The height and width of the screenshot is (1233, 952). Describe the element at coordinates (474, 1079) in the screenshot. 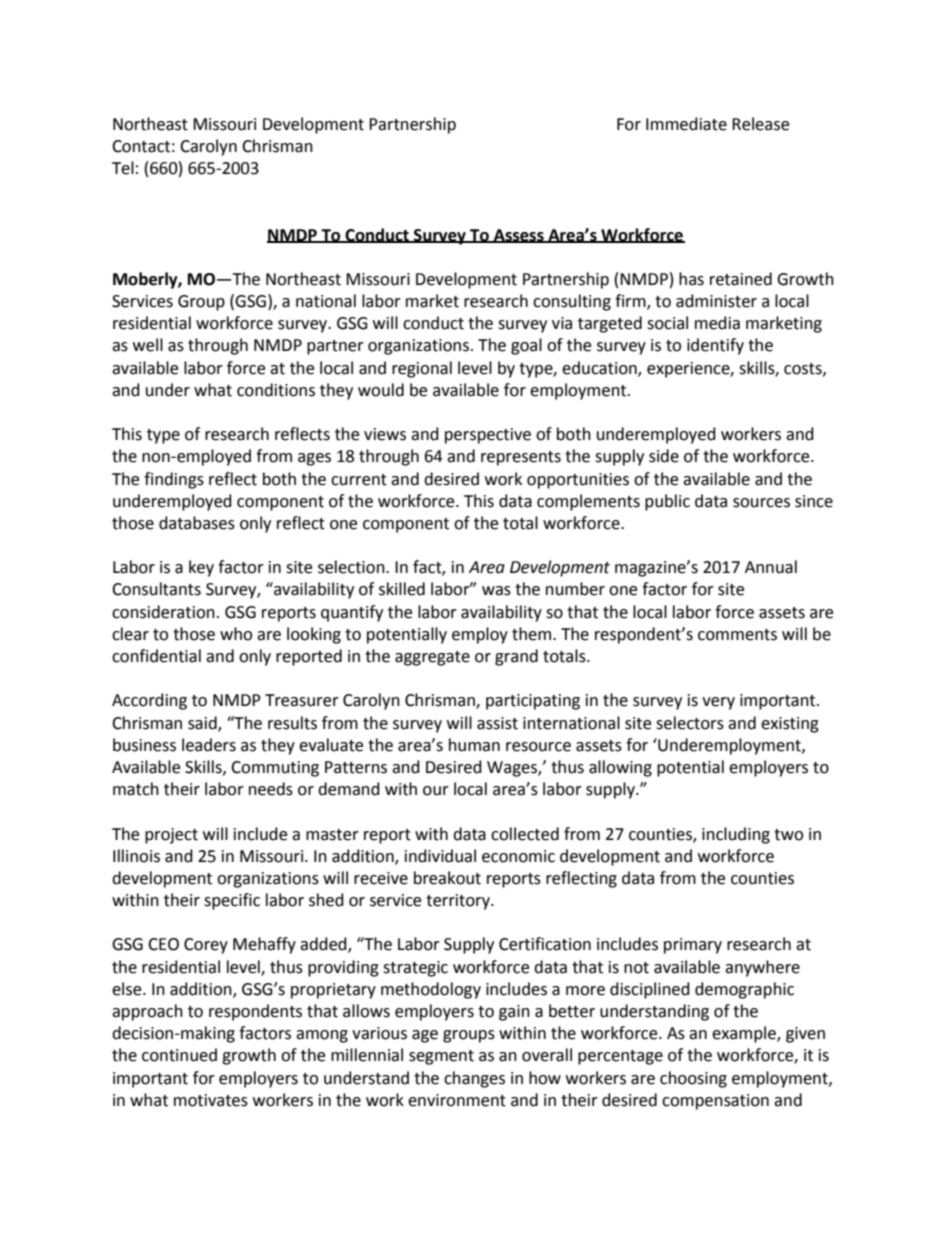

I see `changes` at that location.
